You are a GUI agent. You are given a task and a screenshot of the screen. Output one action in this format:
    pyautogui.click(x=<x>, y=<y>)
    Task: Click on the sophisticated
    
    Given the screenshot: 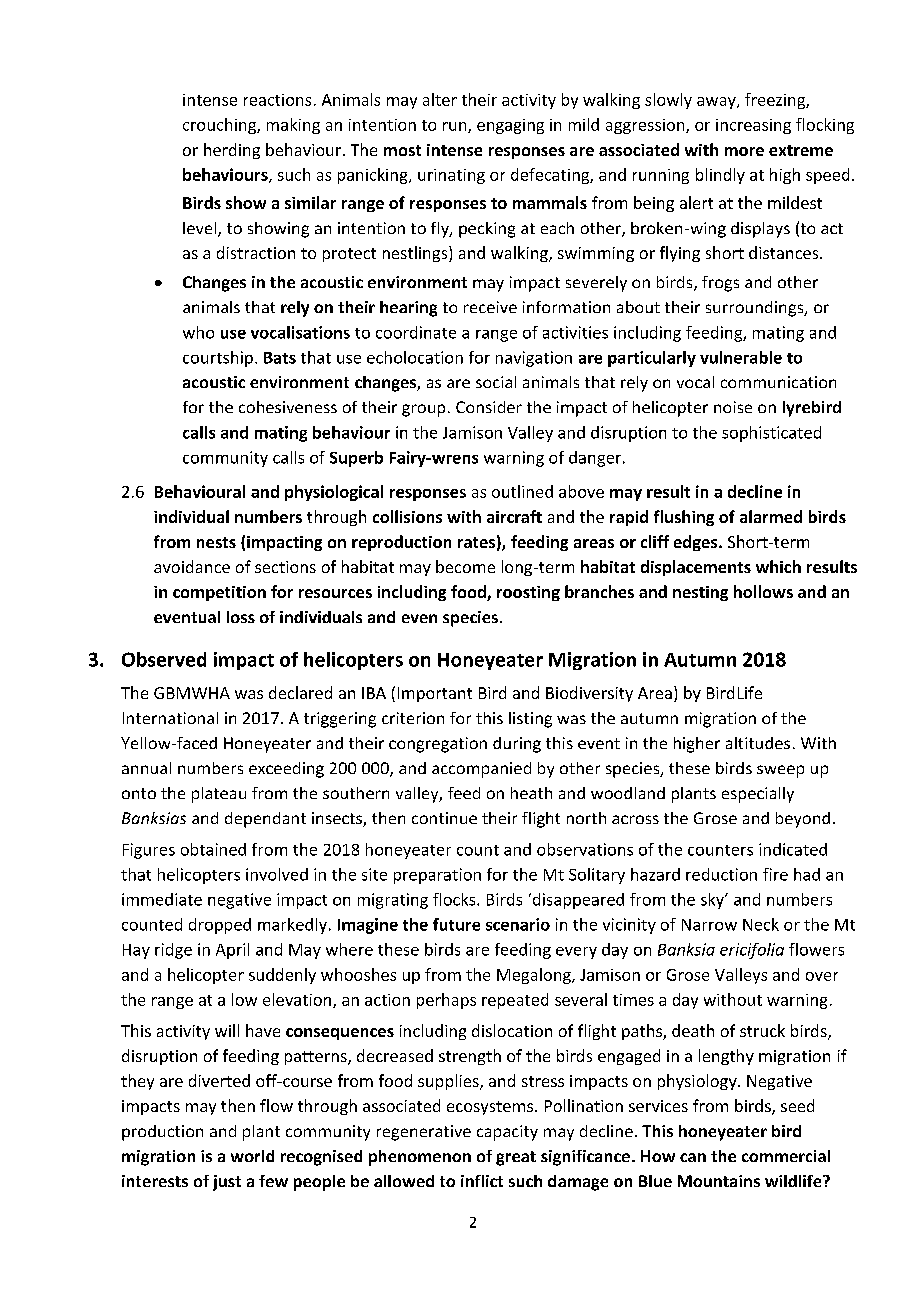 What is the action you would take?
    pyautogui.click(x=771, y=434)
